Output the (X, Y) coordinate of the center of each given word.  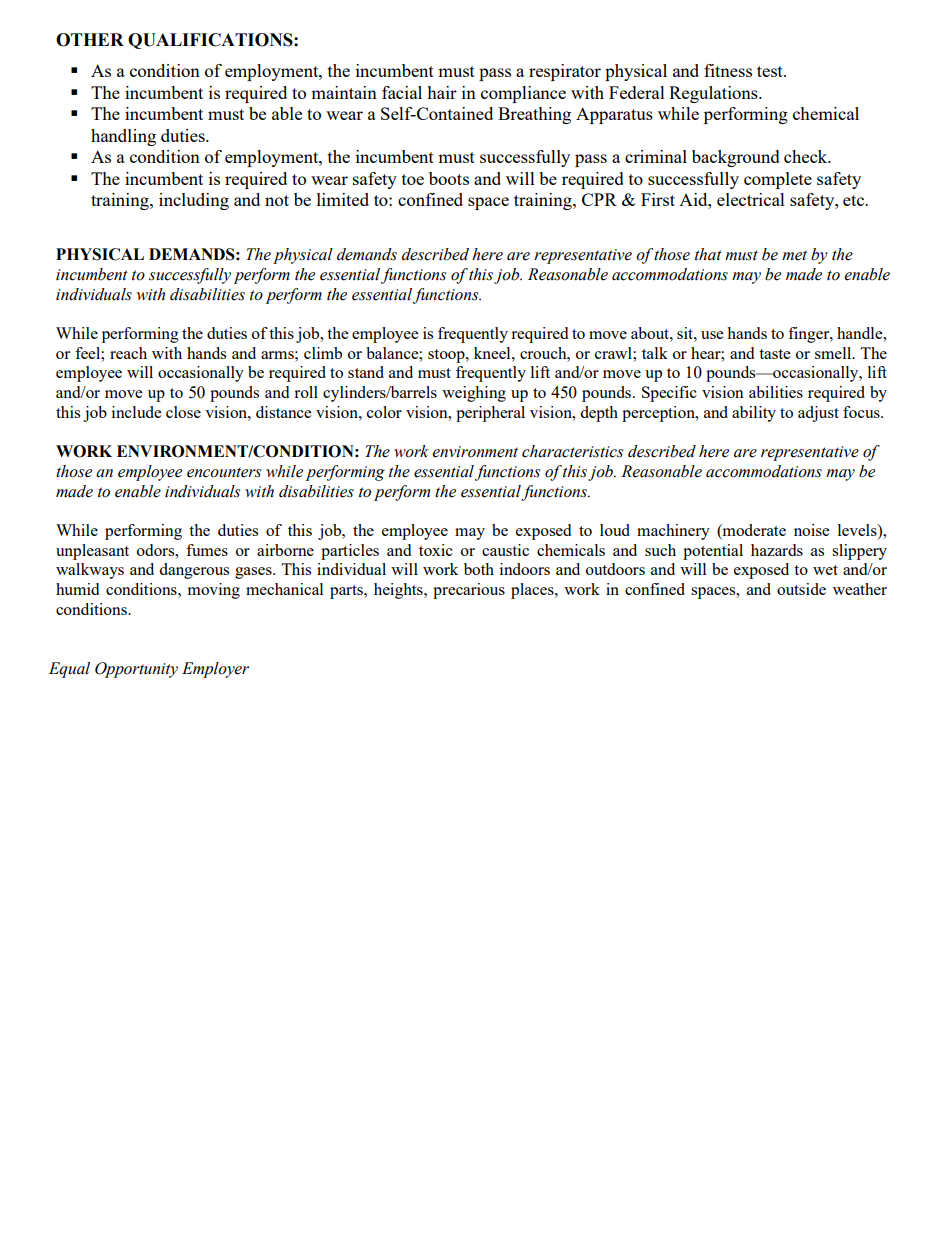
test (771, 71)
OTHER (90, 40)
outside (801, 589)
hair (442, 92)
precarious (469, 591)
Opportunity (136, 670)
